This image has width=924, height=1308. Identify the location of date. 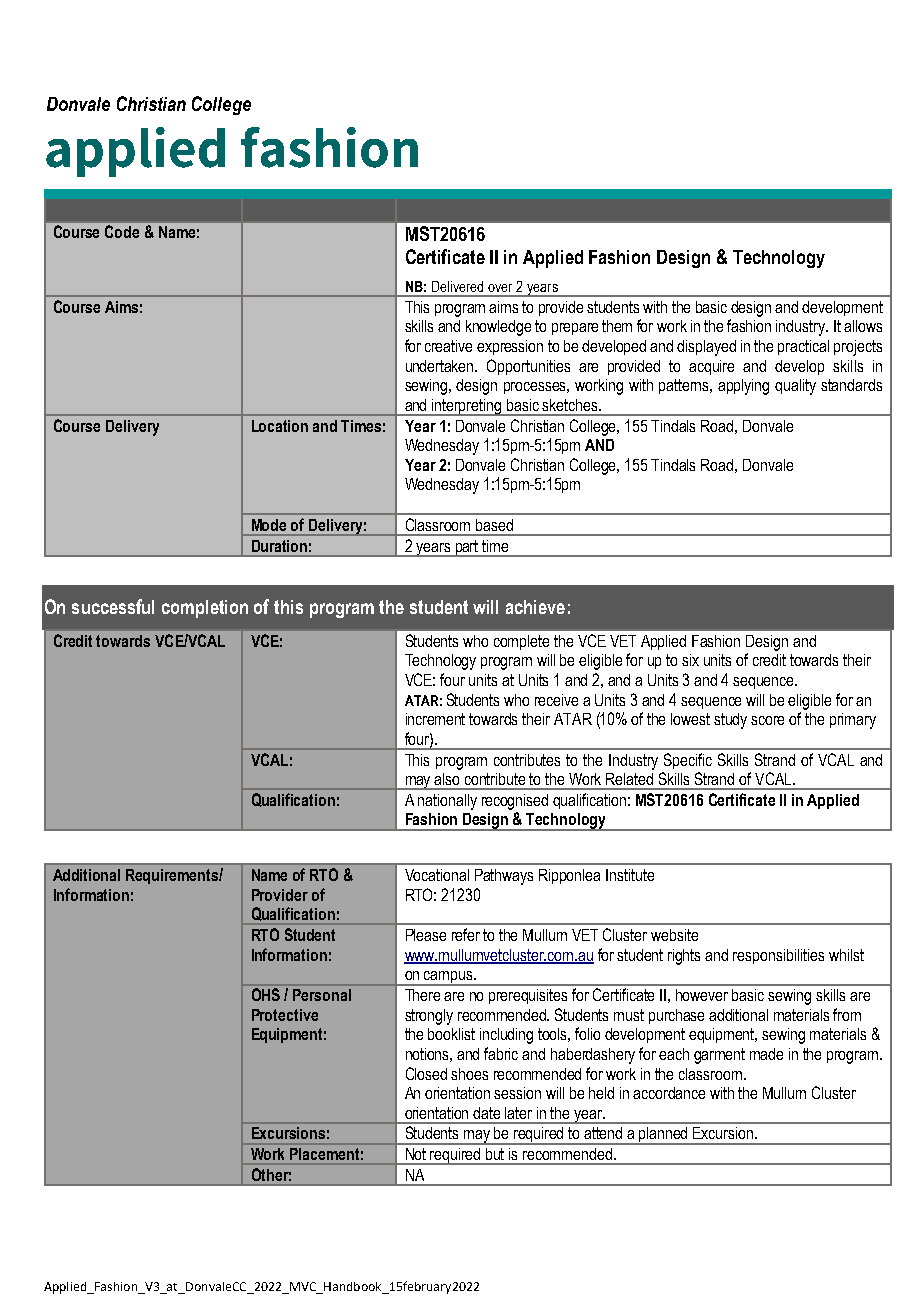
(486, 1113).
